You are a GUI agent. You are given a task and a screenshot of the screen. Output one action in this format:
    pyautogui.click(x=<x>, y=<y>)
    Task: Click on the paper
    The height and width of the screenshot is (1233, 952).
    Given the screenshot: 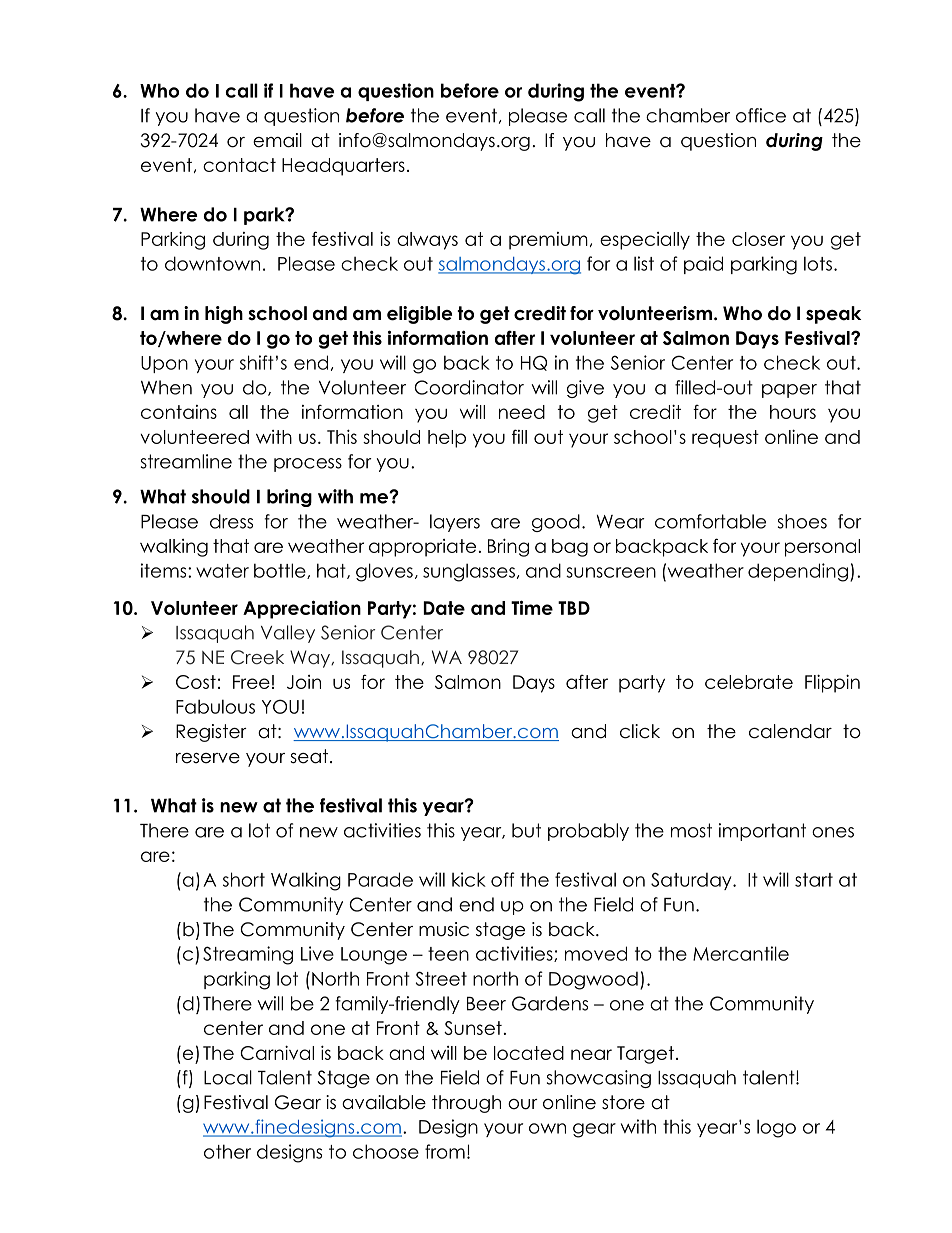 What is the action you would take?
    pyautogui.click(x=789, y=391)
